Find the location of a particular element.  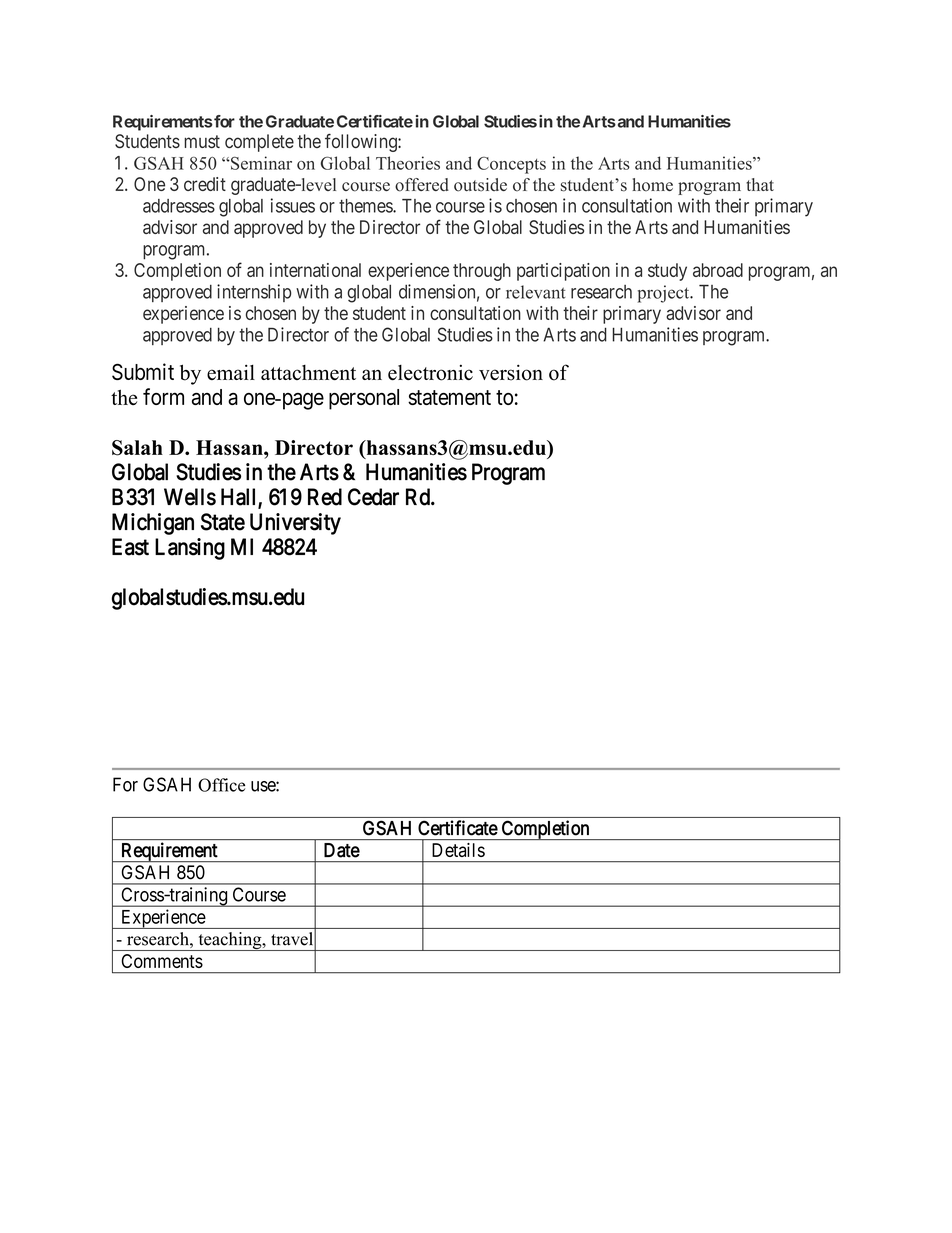

Comments is located at coordinates (162, 961).
